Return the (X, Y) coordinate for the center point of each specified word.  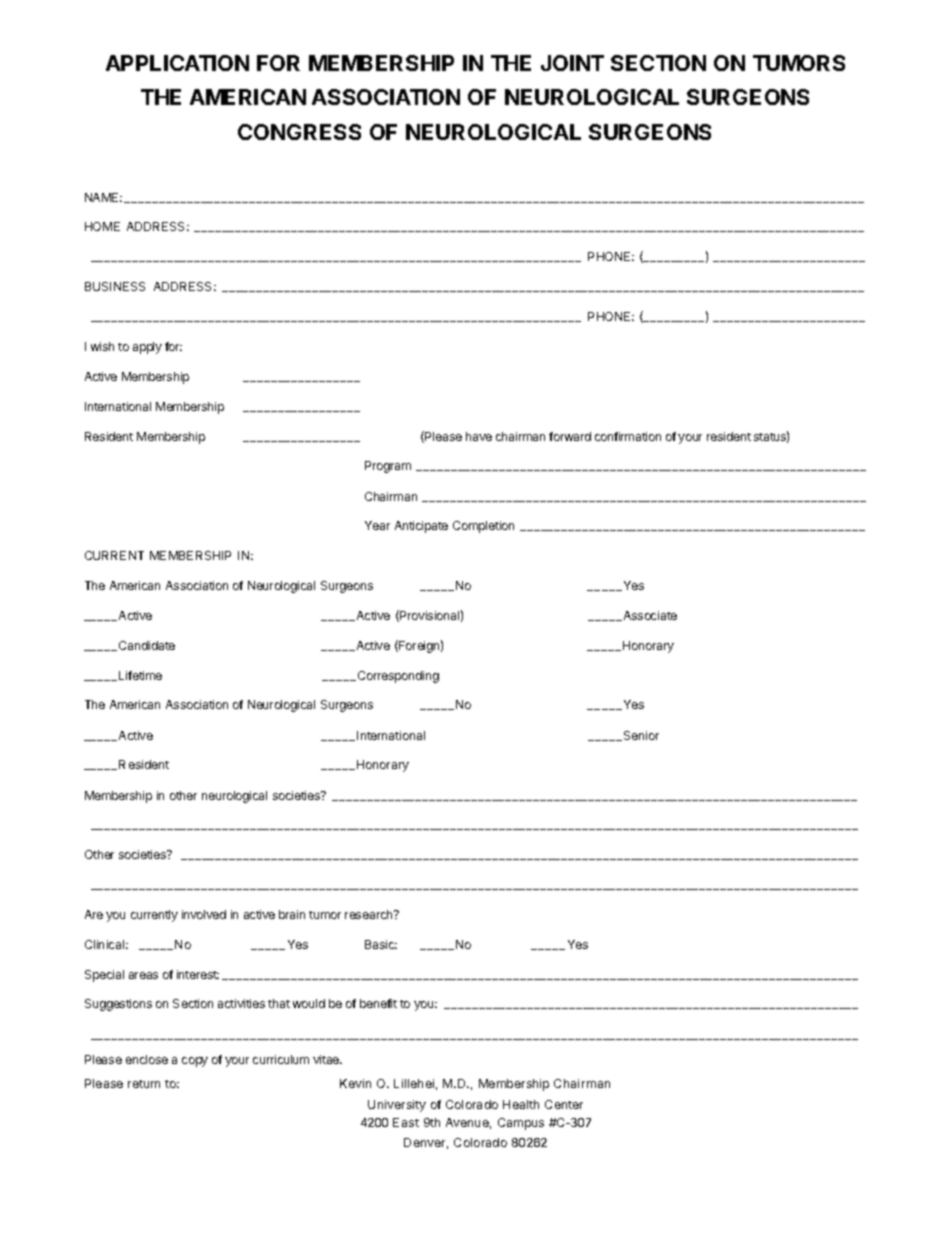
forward (570, 436)
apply (147, 348)
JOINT (572, 63)
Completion (483, 527)
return (144, 1084)
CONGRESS (299, 132)
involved (204, 914)
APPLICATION (177, 63)
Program (388, 467)
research (370, 914)
